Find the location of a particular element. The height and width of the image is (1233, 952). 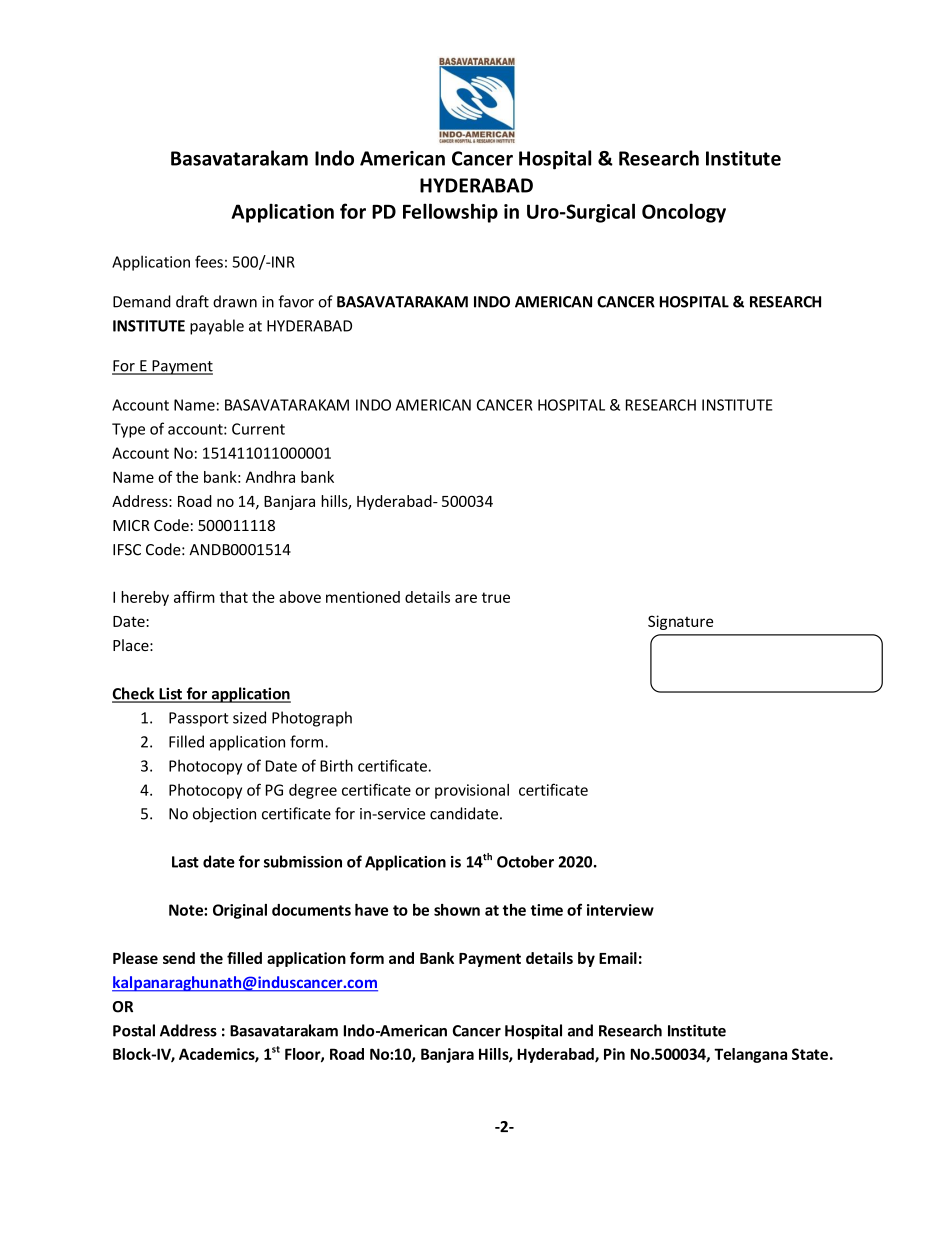

Telangana is located at coordinates (750, 1055).
